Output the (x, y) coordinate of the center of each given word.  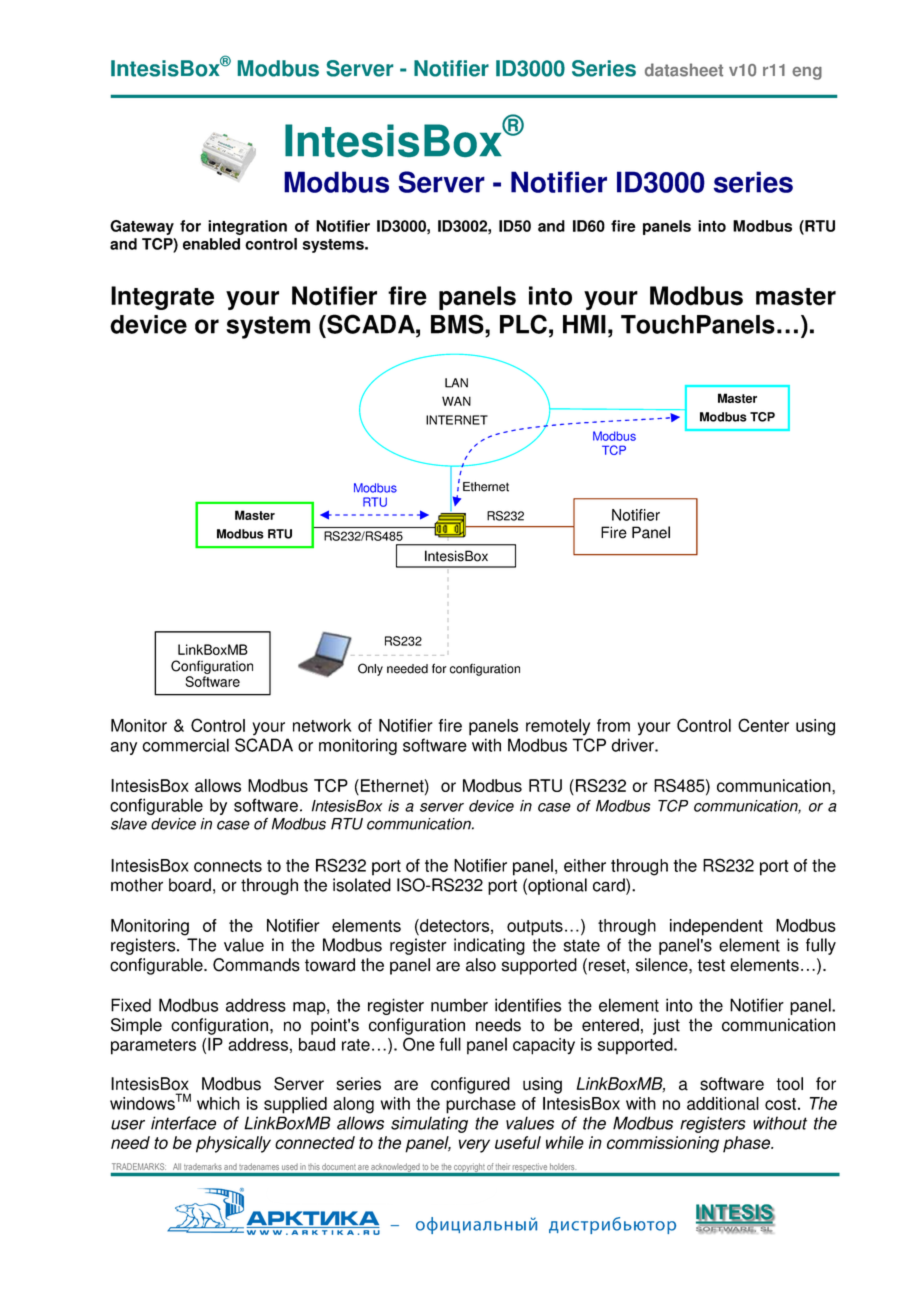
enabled (211, 244)
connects (228, 866)
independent (716, 927)
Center (763, 725)
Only (370, 669)
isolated (362, 885)
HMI (584, 324)
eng (807, 73)
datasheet (684, 70)
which (218, 1103)
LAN (456, 383)
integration (247, 227)
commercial (185, 745)
